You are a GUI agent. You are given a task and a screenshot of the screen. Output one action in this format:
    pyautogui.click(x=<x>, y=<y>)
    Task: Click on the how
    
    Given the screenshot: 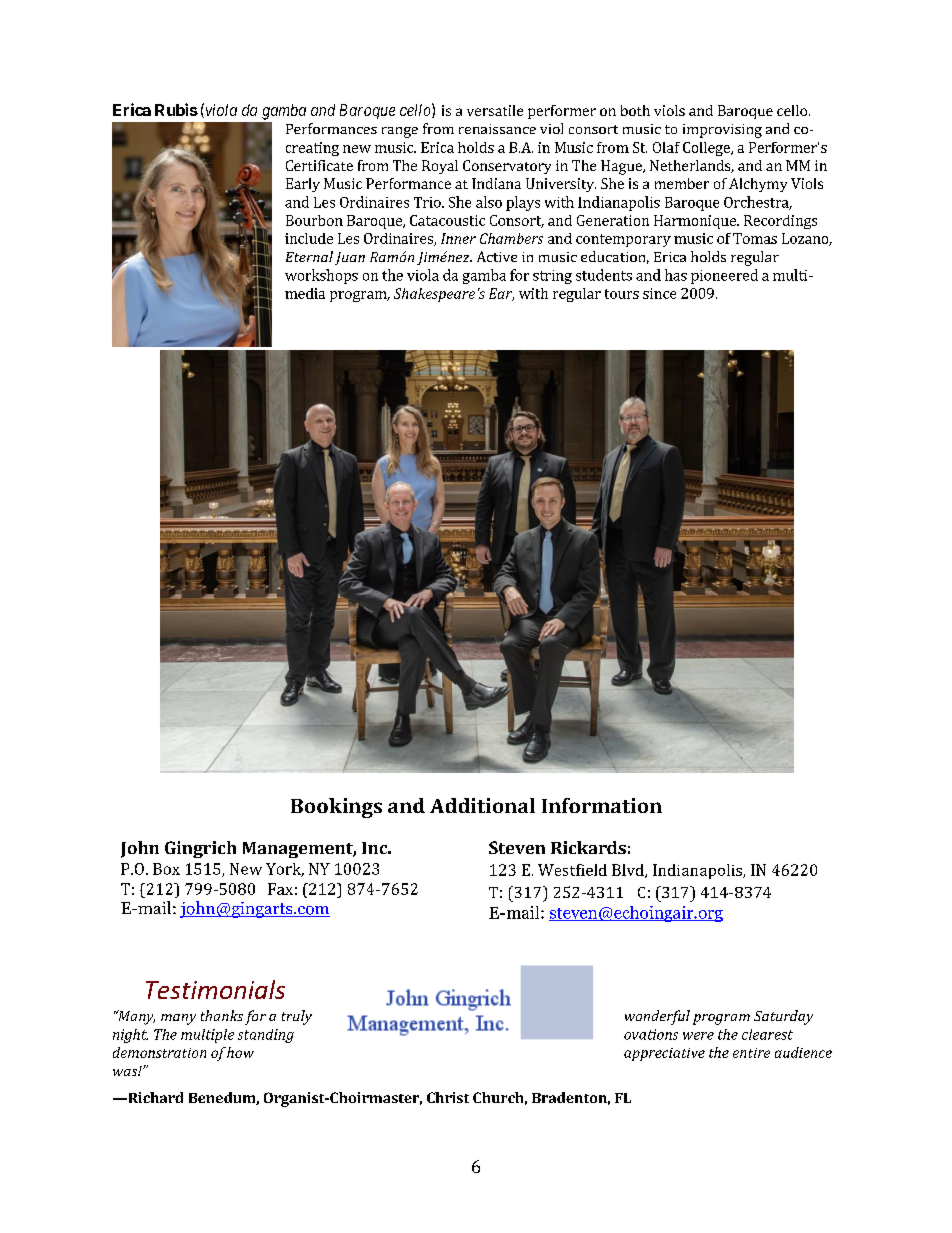 What is the action you would take?
    pyautogui.click(x=240, y=1052)
